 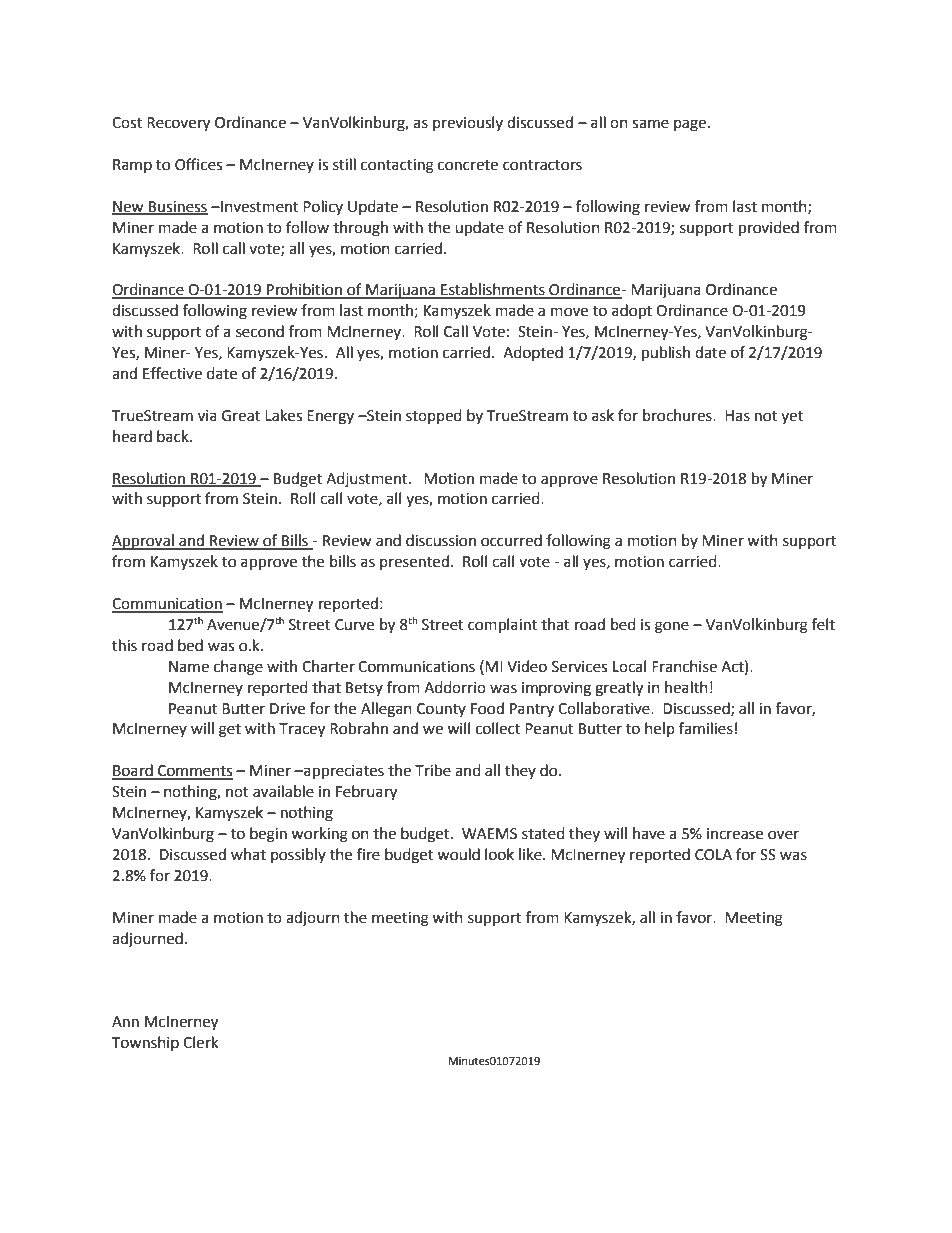 What do you see at coordinates (414, 562) in the document?
I see `presented` at bounding box center [414, 562].
